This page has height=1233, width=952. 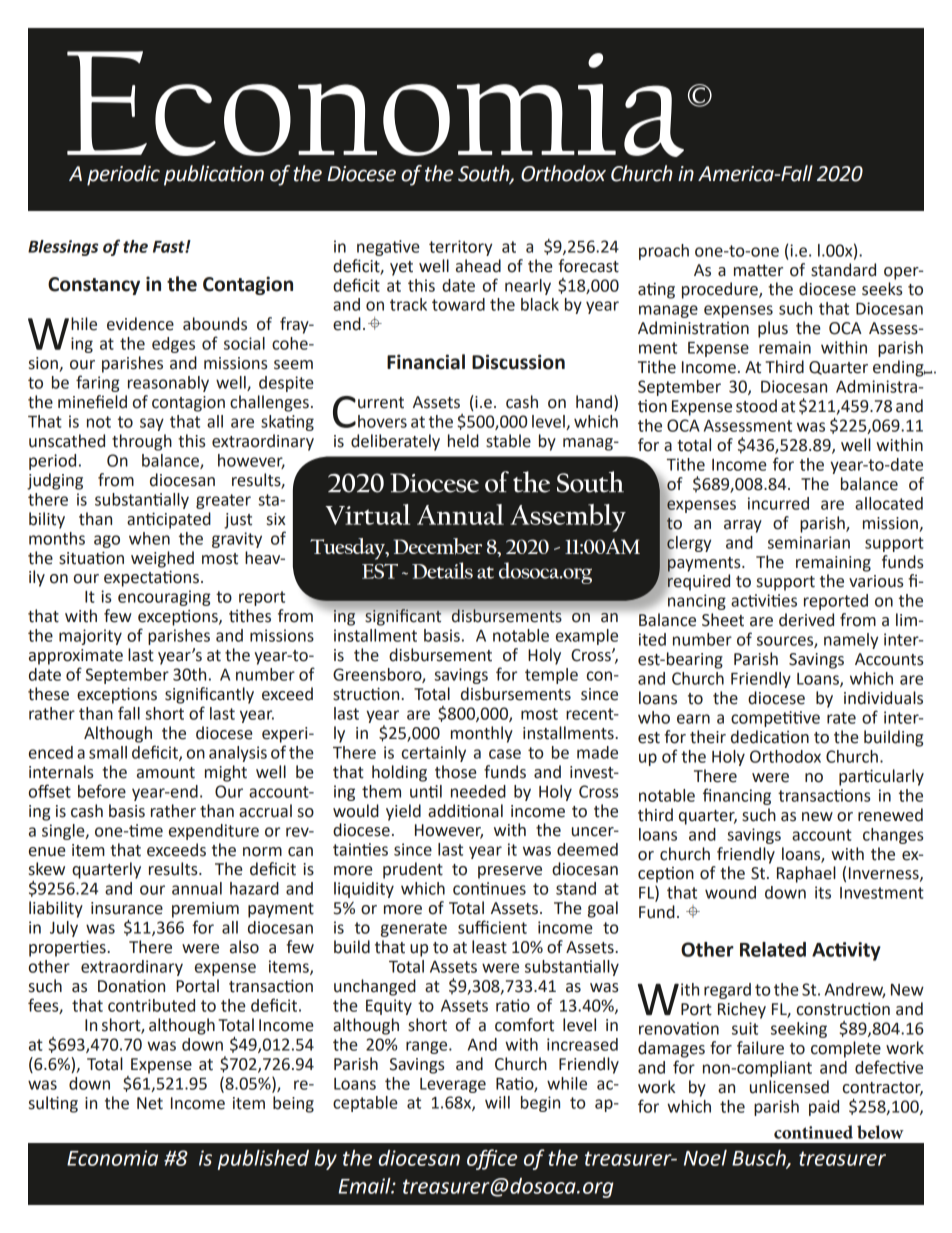 What do you see at coordinates (94, 286) in the page?
I see `Constancy` at bounding box center [94, 286].
